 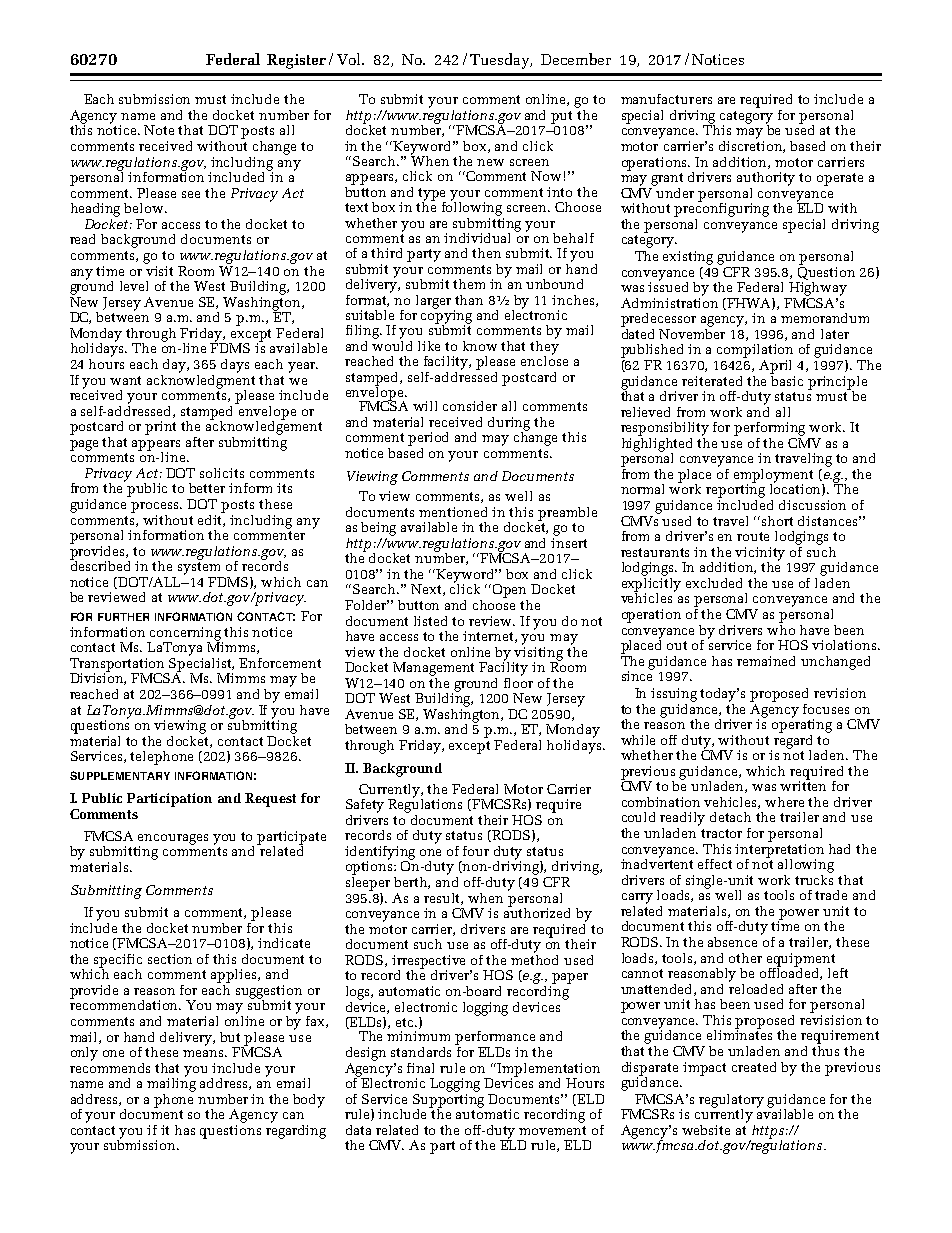 I want to click on Tuesday, so click(x=501, y=61).
